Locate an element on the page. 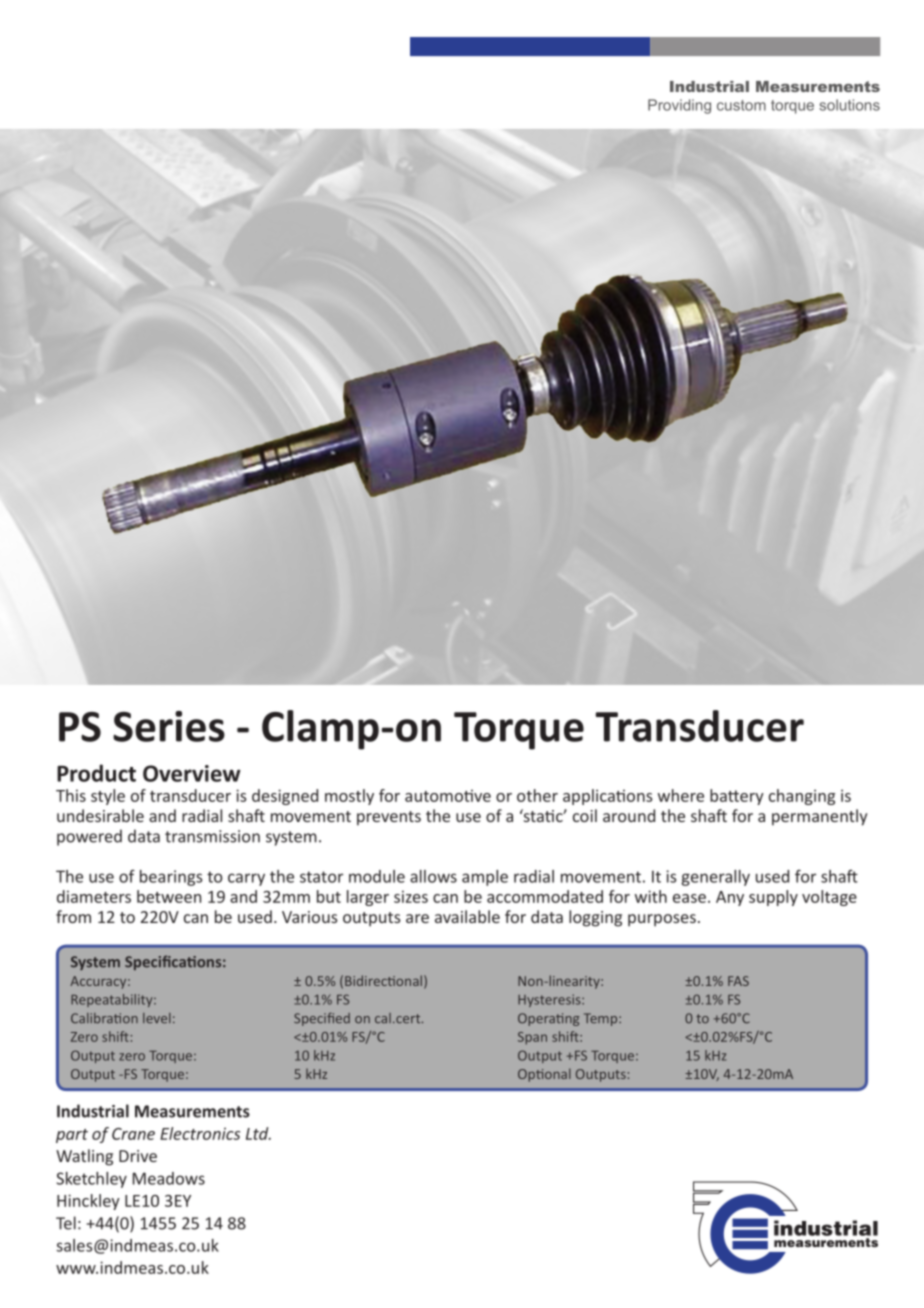 This document has height=1308, width=924. Temp is located at coordinates (602, 1019).
